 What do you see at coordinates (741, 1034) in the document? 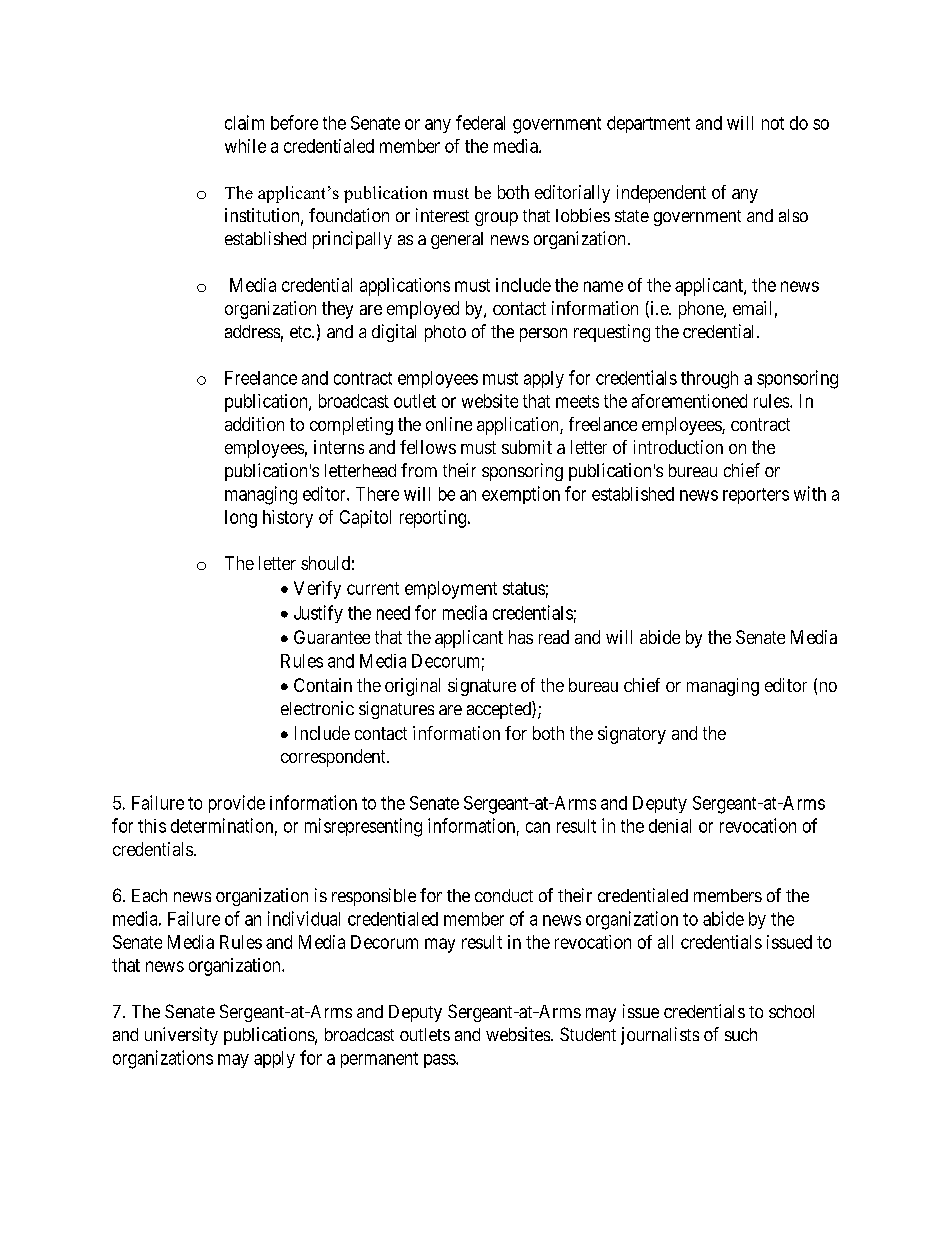
I see `such` at bounding box center [741, 1034].
